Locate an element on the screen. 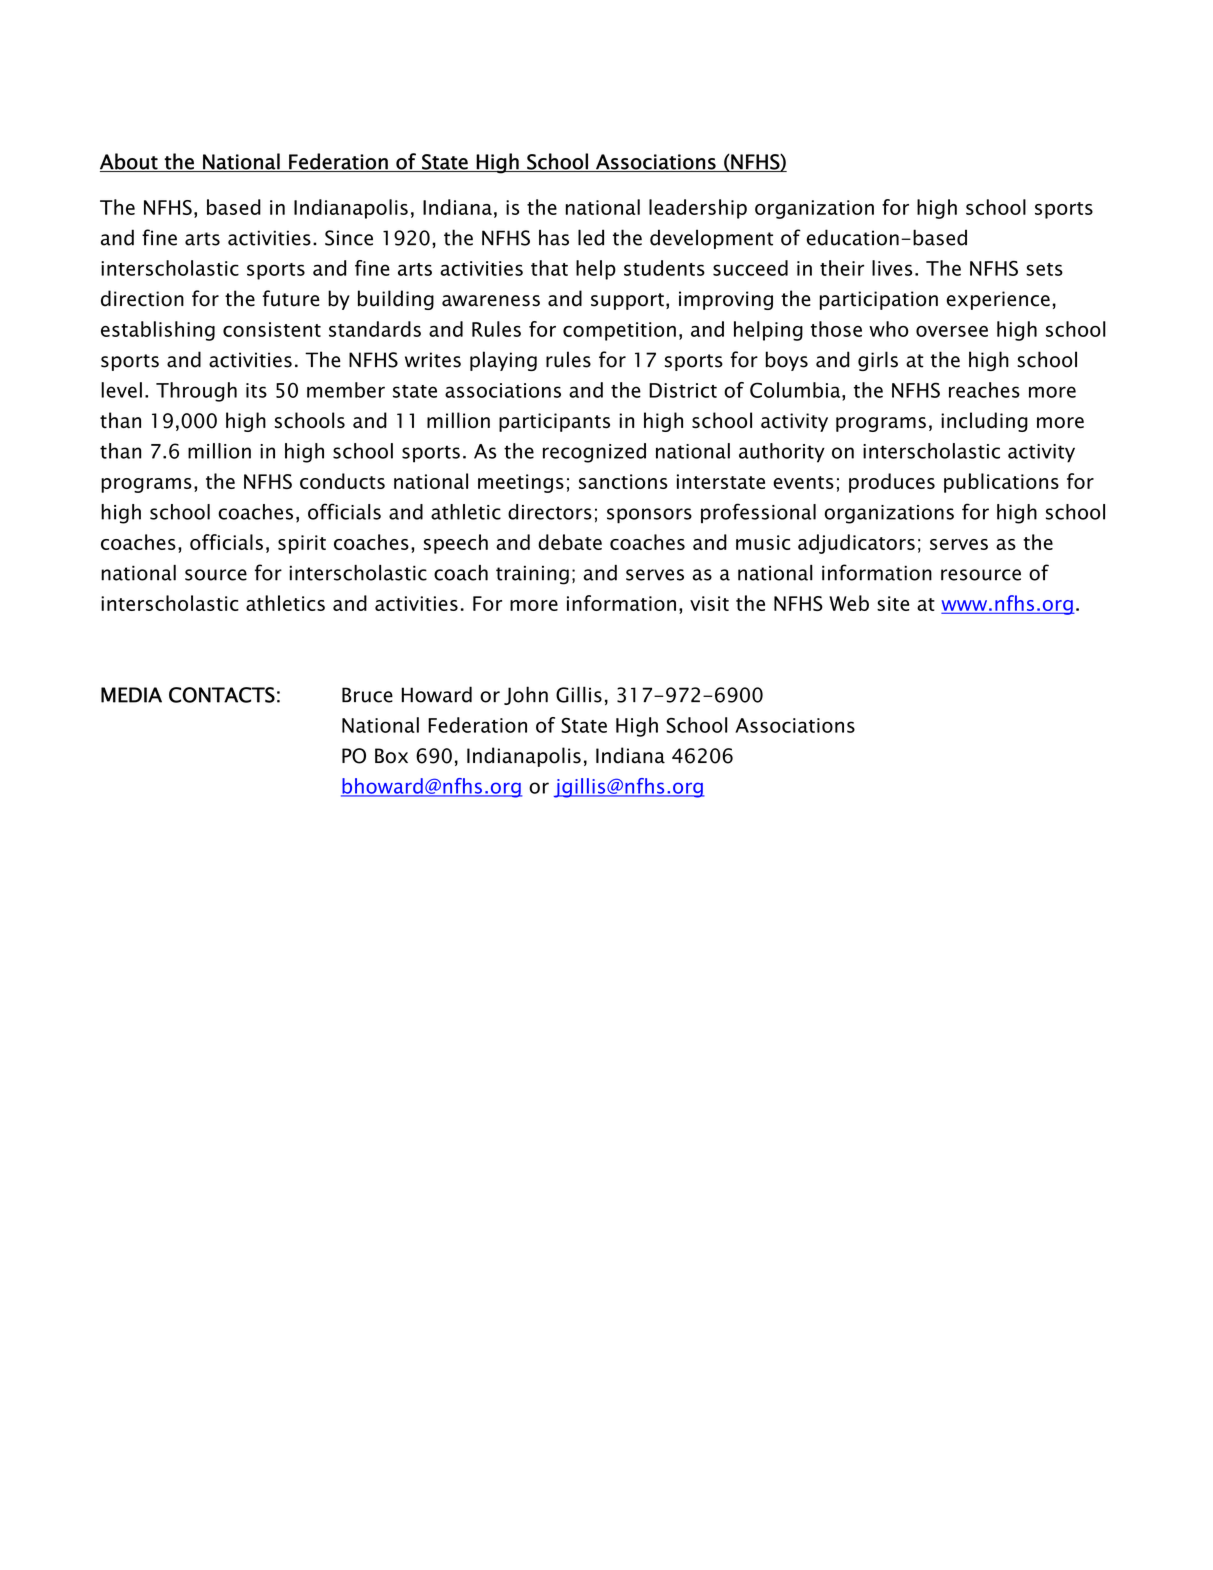 The width and height of the screenshot is (1213, 1570). consistent is located at coordinates (272, 329).
